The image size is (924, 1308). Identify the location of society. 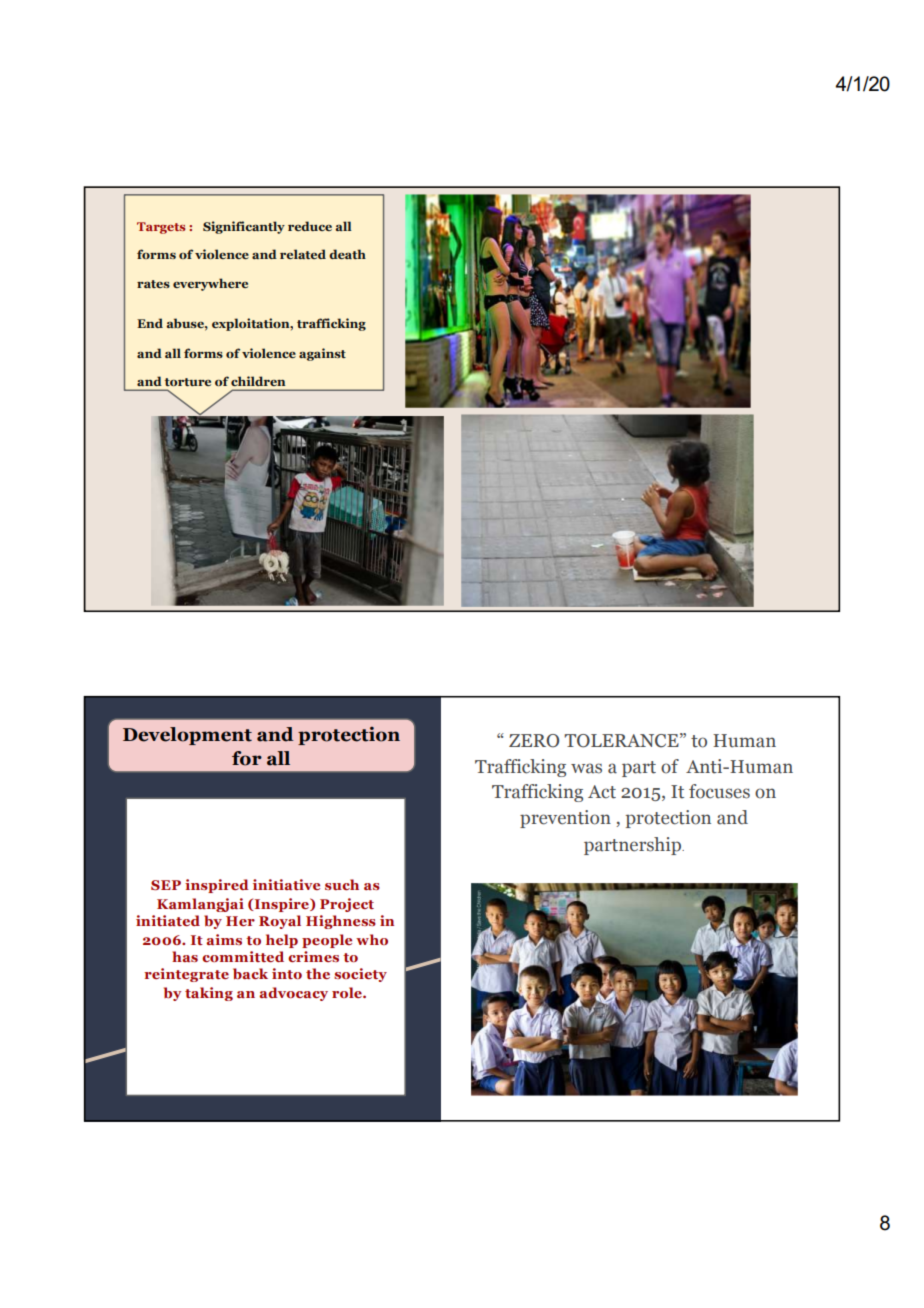
(360, 975).
